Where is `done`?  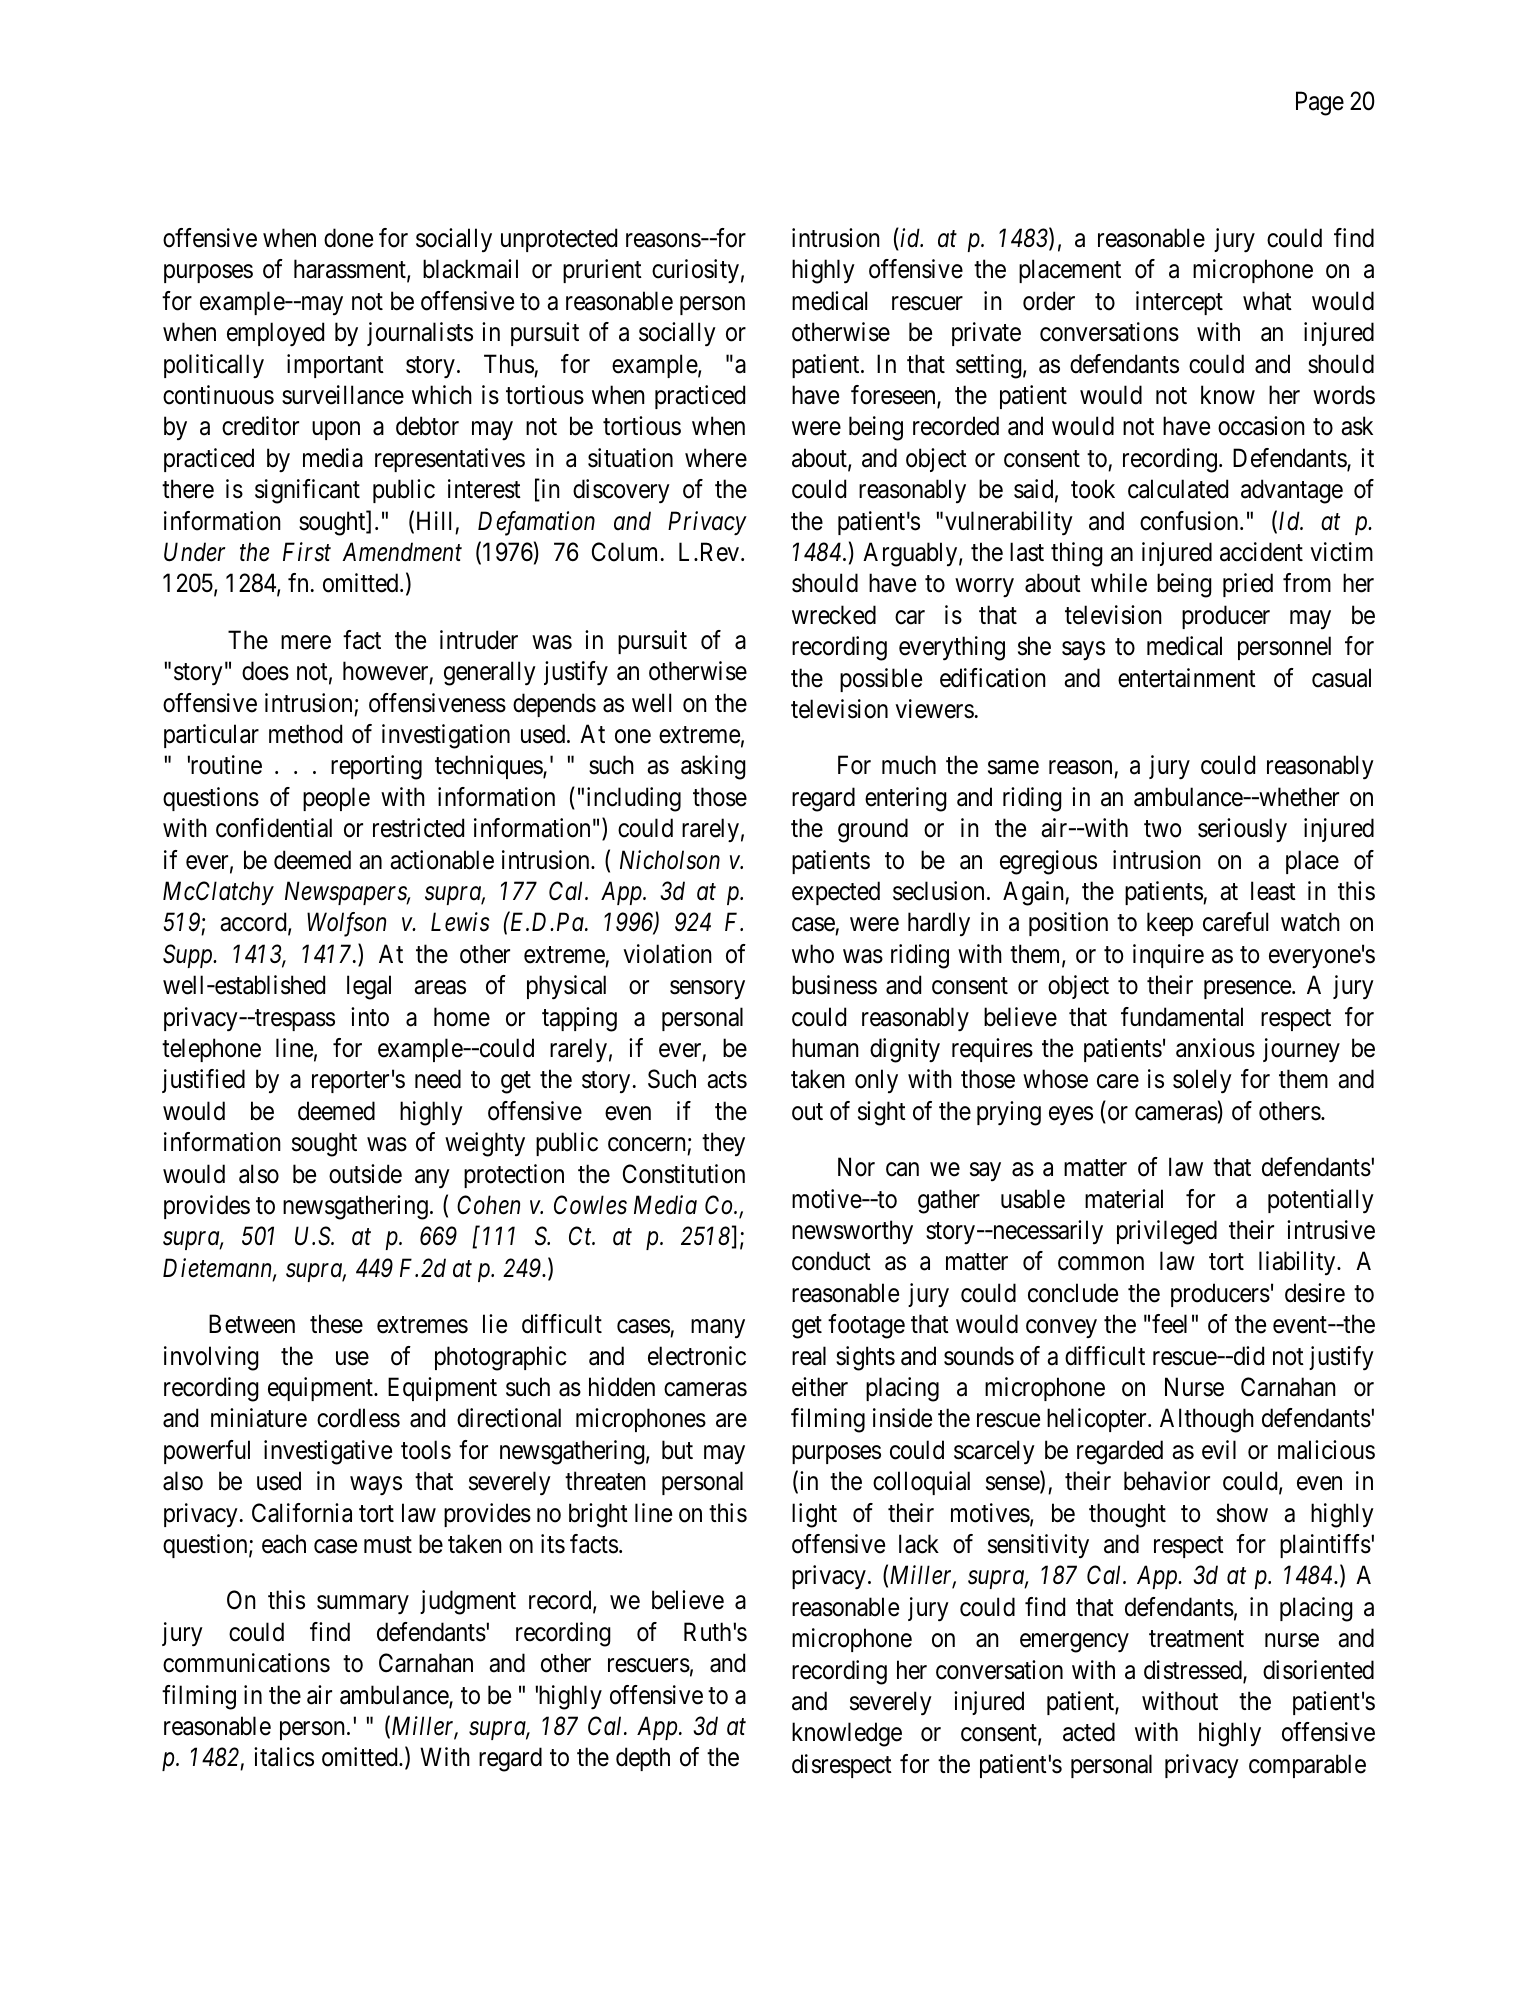
done is located at coordinates (348, 238).
